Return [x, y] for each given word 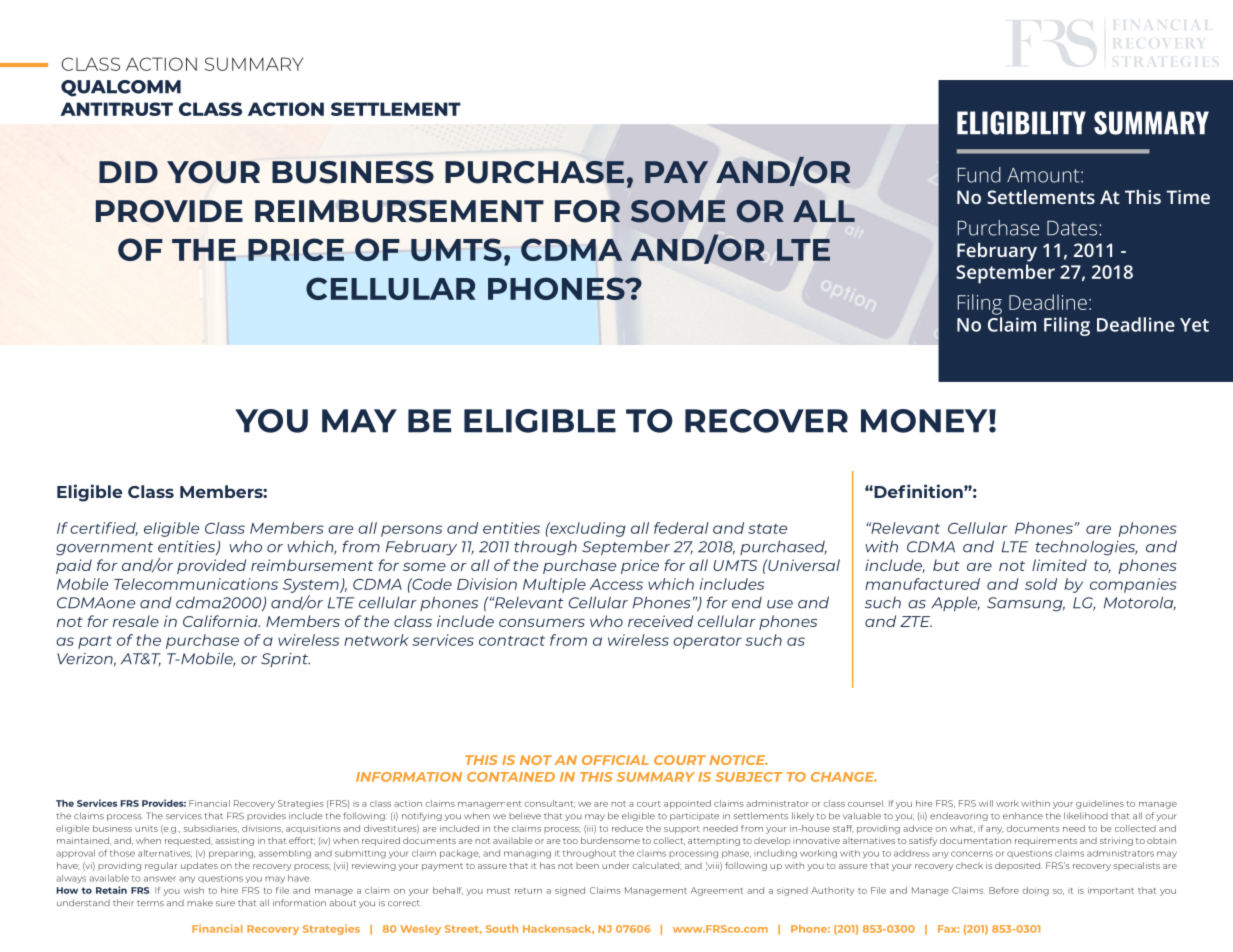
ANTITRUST [116, 109]
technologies [1086, 548]
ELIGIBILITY [1021, 123]
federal [681, 528]
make [200, 903]
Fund [979, 175]
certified [104, 529]
